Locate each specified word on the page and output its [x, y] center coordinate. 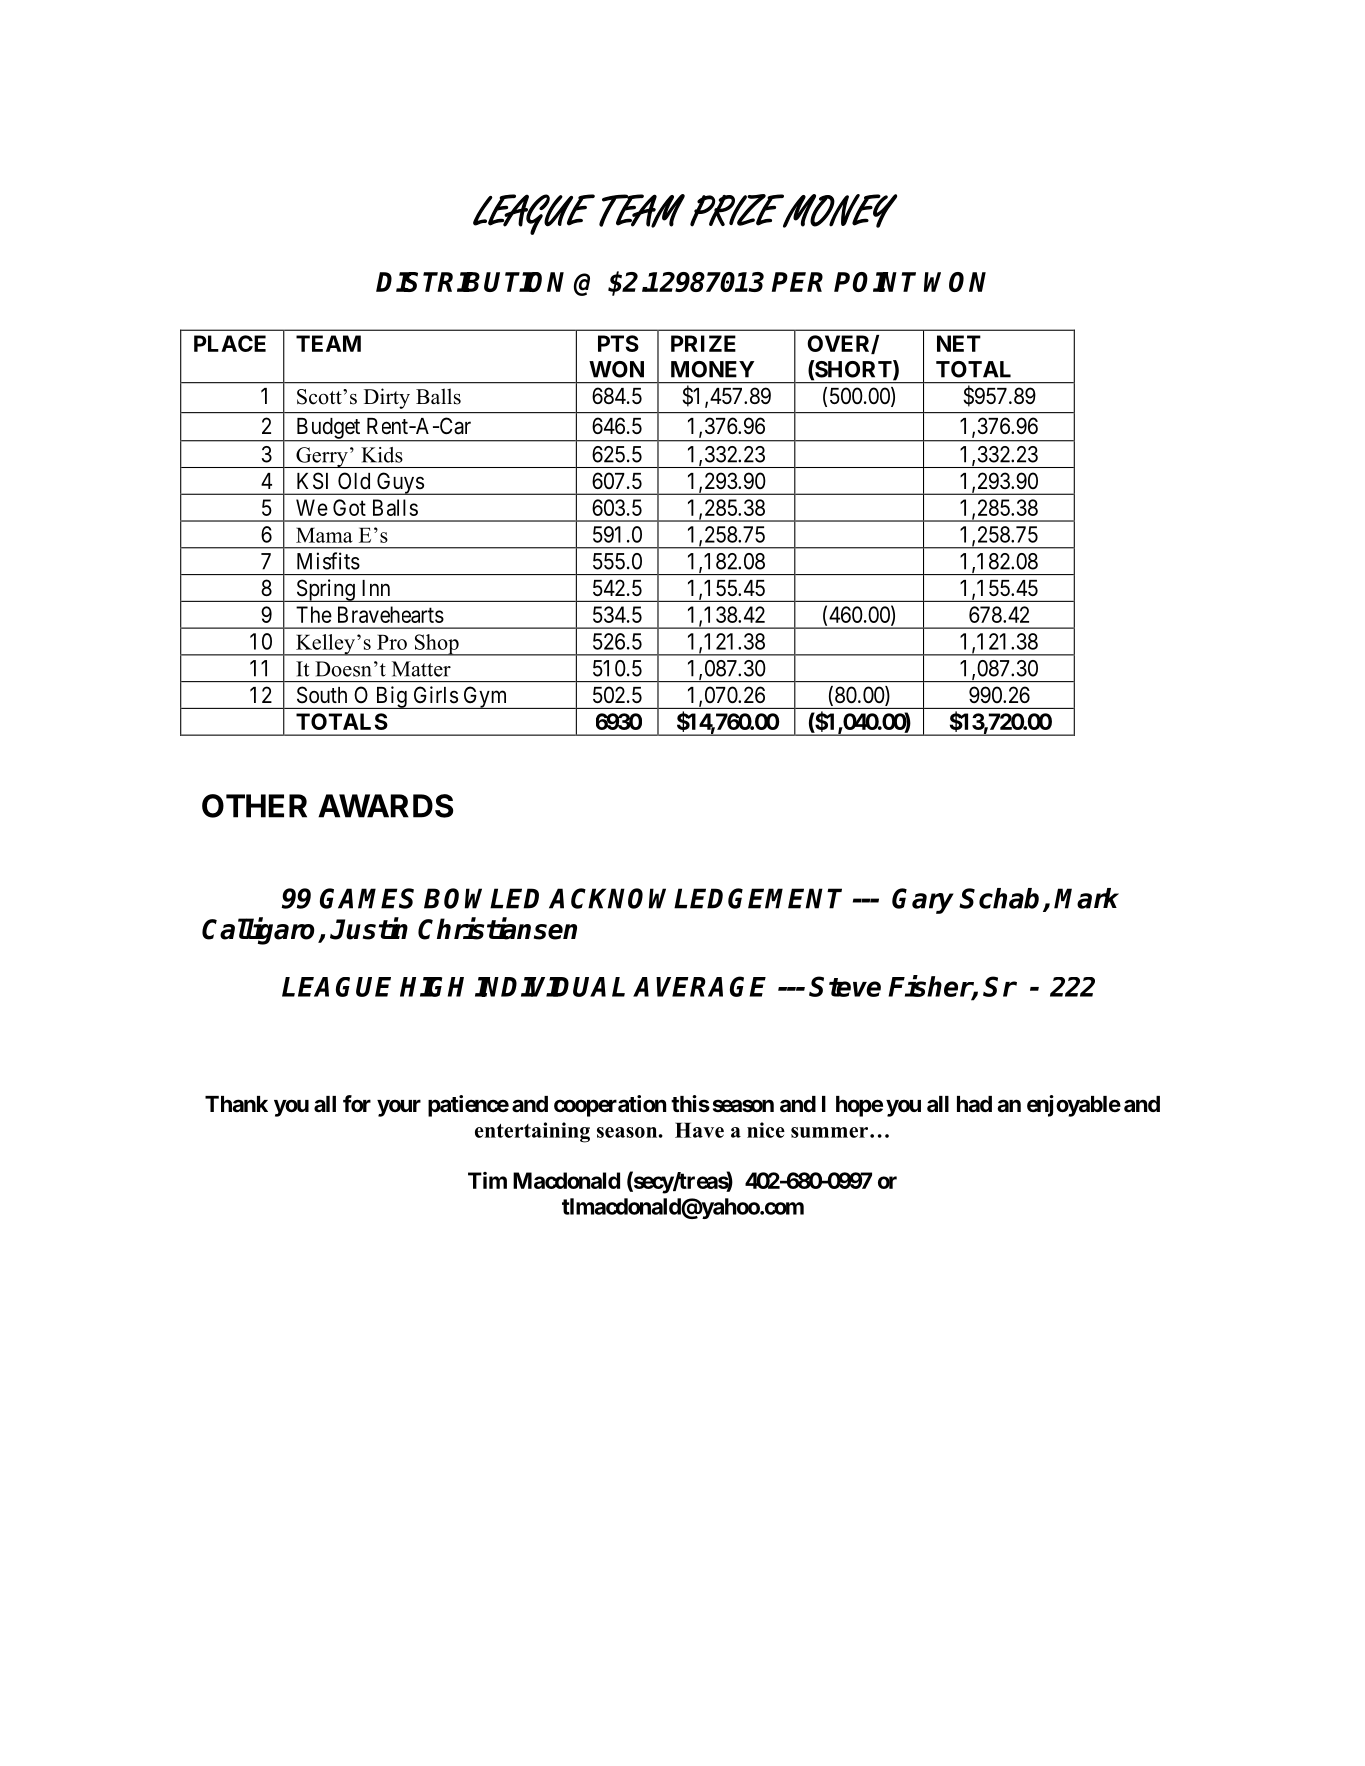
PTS [618, 343]
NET [959, 343]
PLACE [230, 343]
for [357, 1103]
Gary [923, 901]
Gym [485, 697]
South [322, 695]
